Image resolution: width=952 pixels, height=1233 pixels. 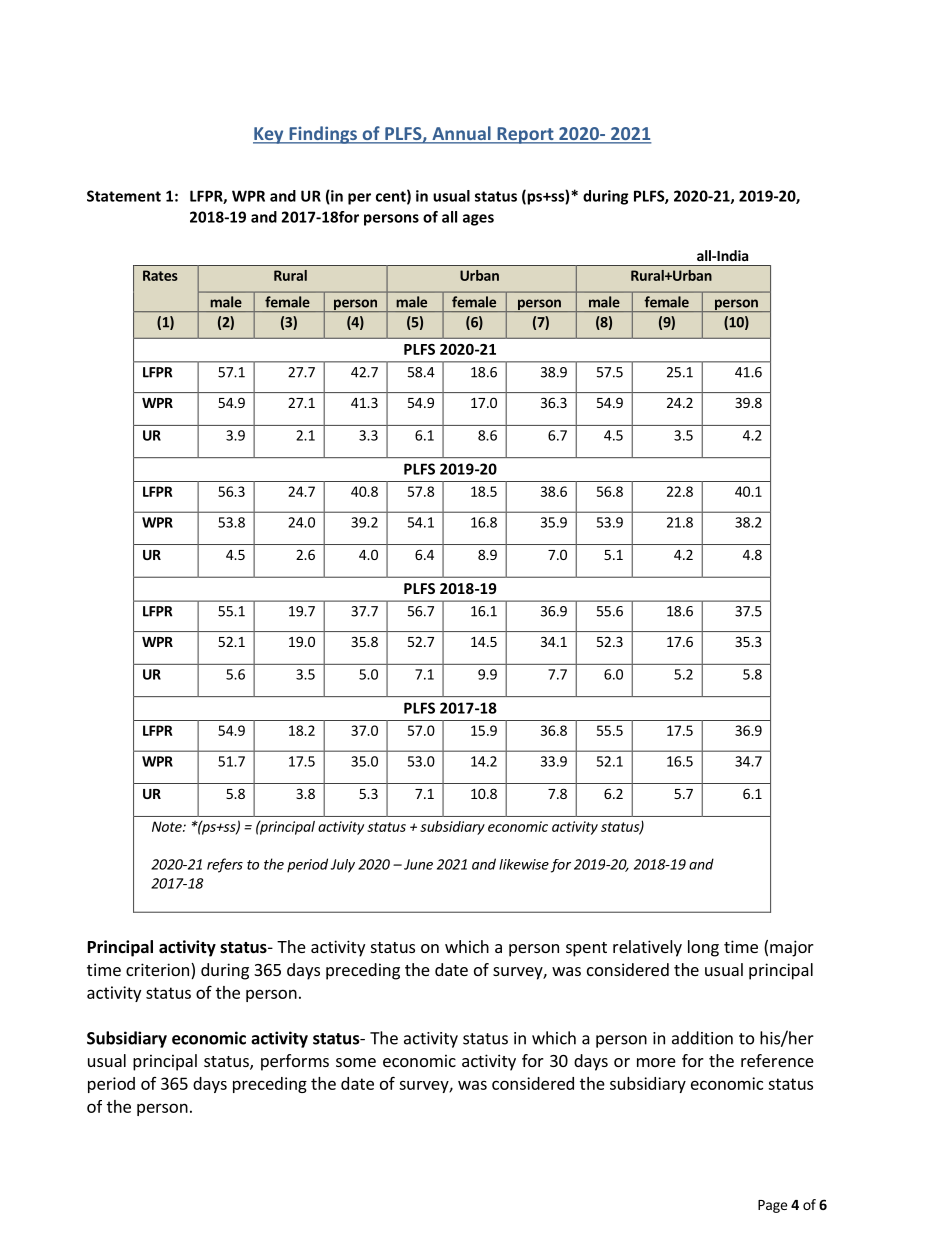 I want to click on performs, so click(x=295, y=1062).
